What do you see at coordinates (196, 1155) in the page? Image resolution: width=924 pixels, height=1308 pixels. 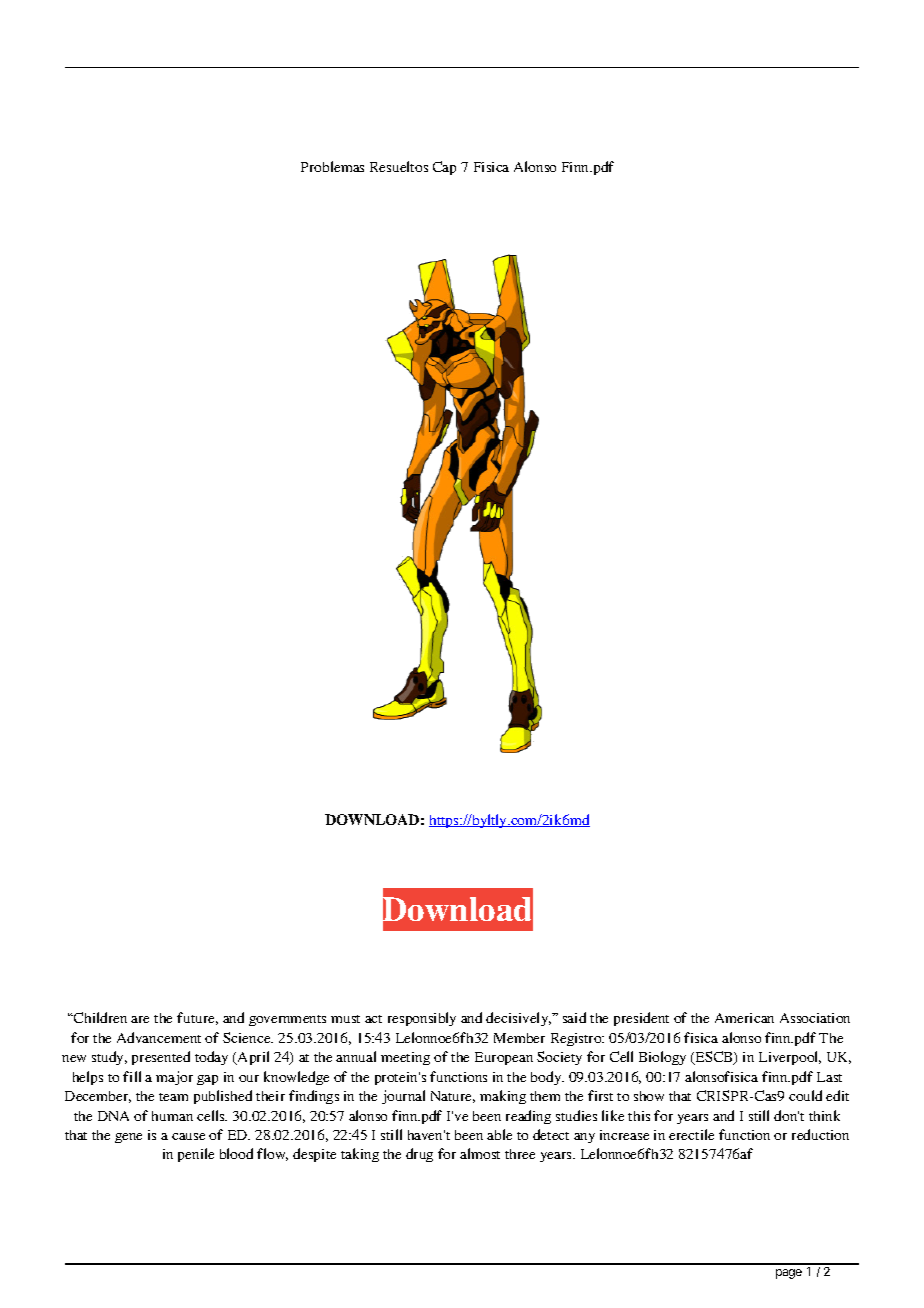 I see `penile` at bounding box center [196, 1155].
